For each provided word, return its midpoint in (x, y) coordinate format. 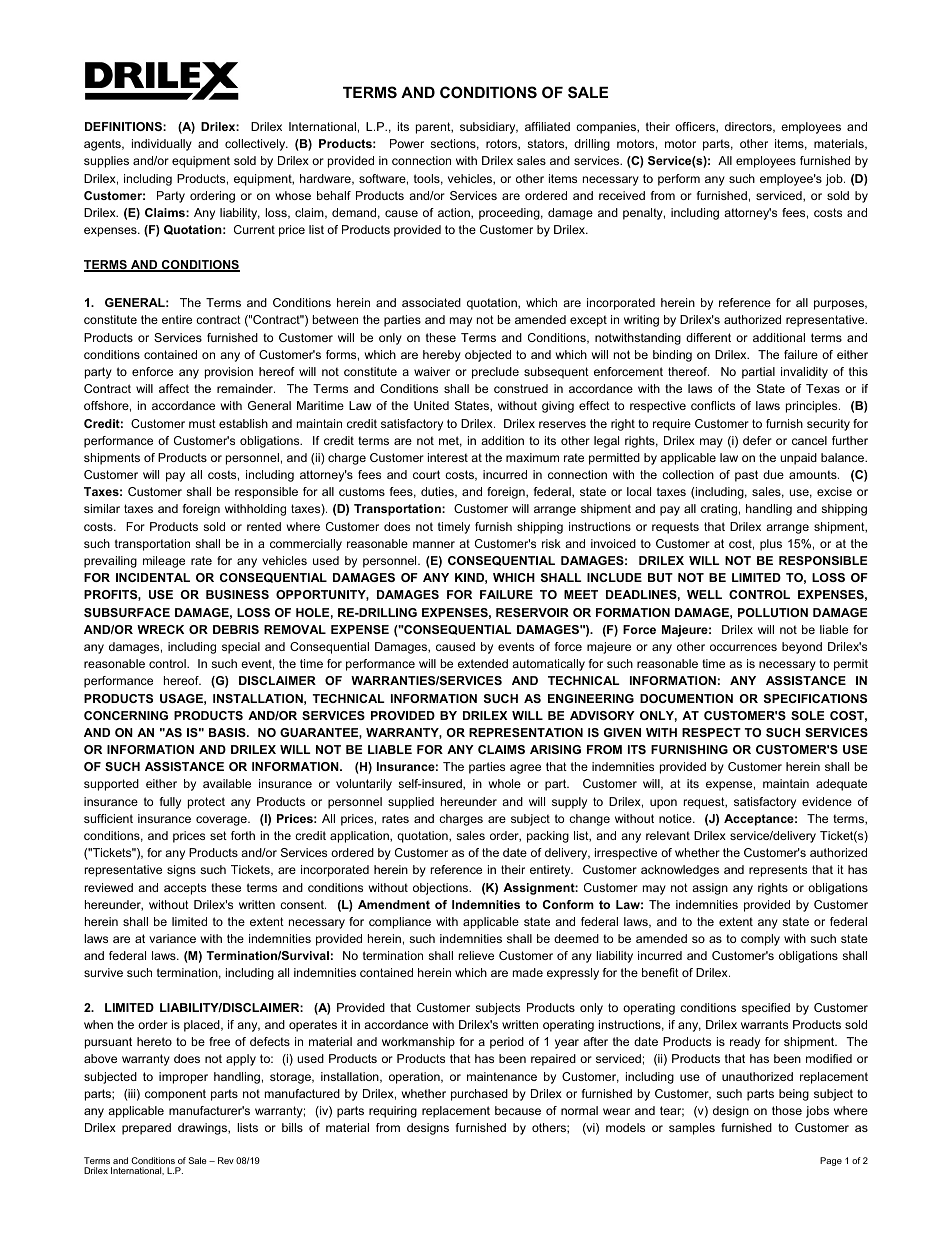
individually (162, 145)
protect (206, 803)
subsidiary (489, 128)
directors (749, 127)
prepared (146, 1129)
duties (438, 492)
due (773, 474)
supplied (411, 803)
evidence (827, 801)
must (202, 423)
